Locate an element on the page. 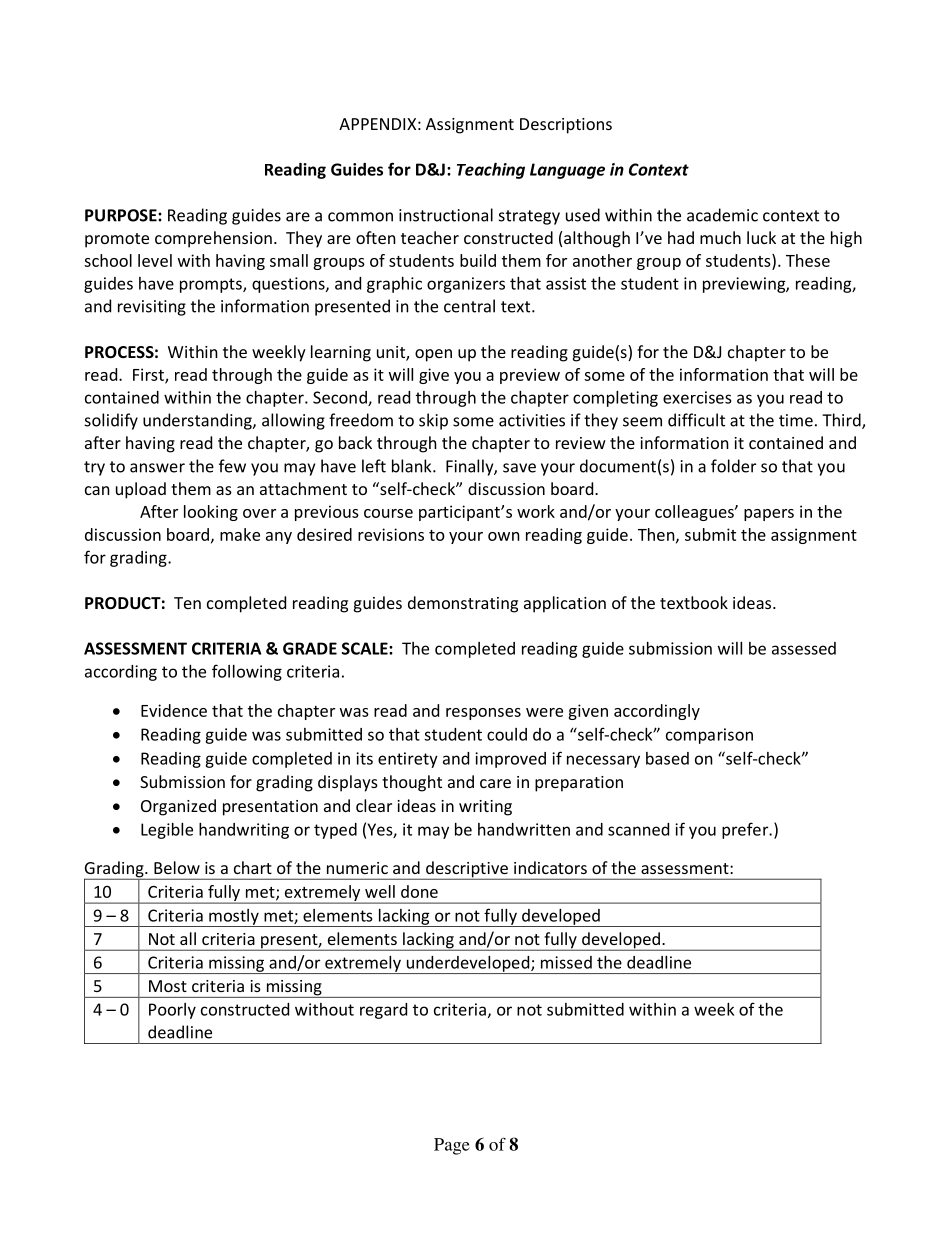 This document has width=952, height=1233. Below is located at coordinates (177, 867).
